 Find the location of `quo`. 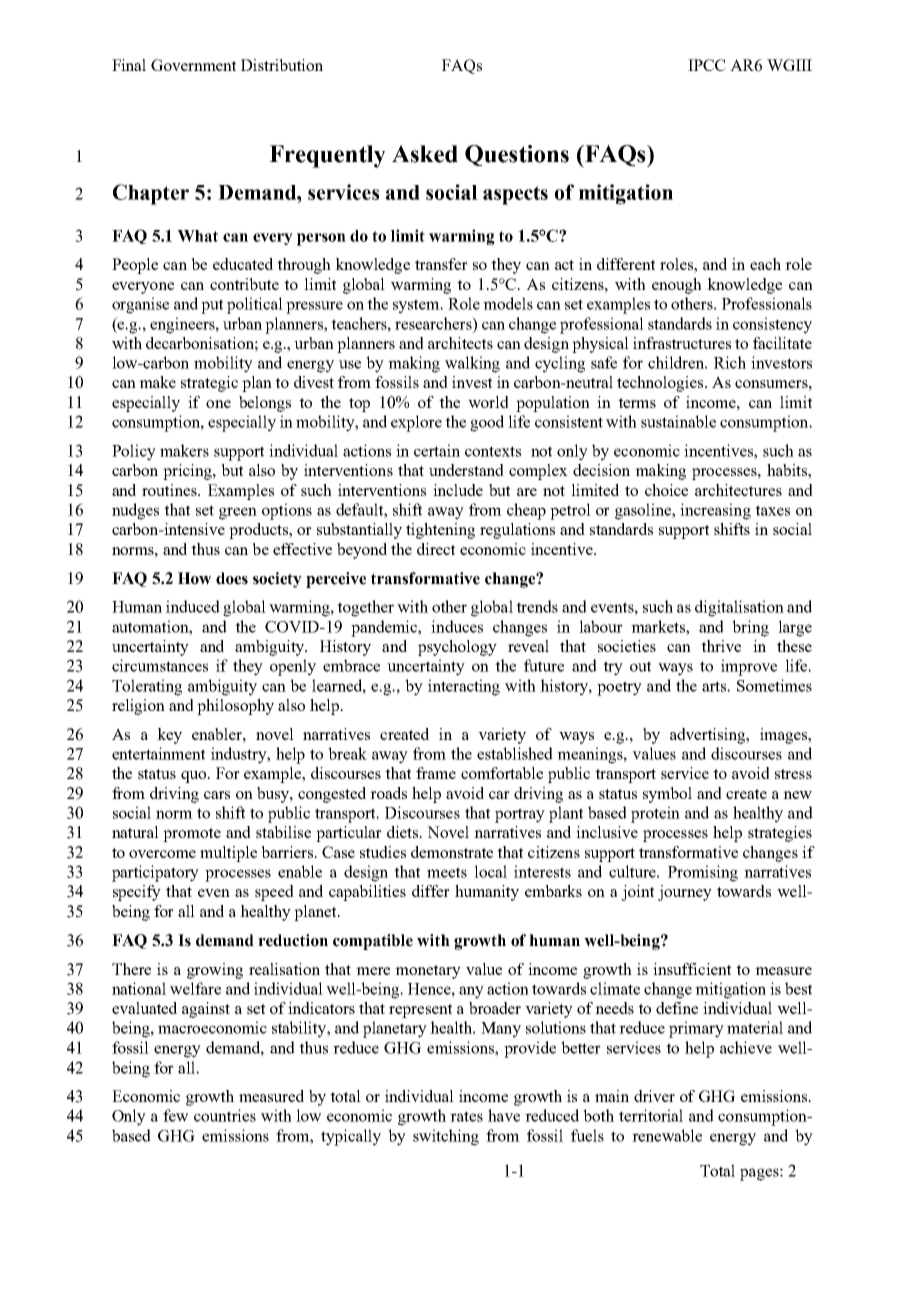

quo is located at coordinates (194, 777).
